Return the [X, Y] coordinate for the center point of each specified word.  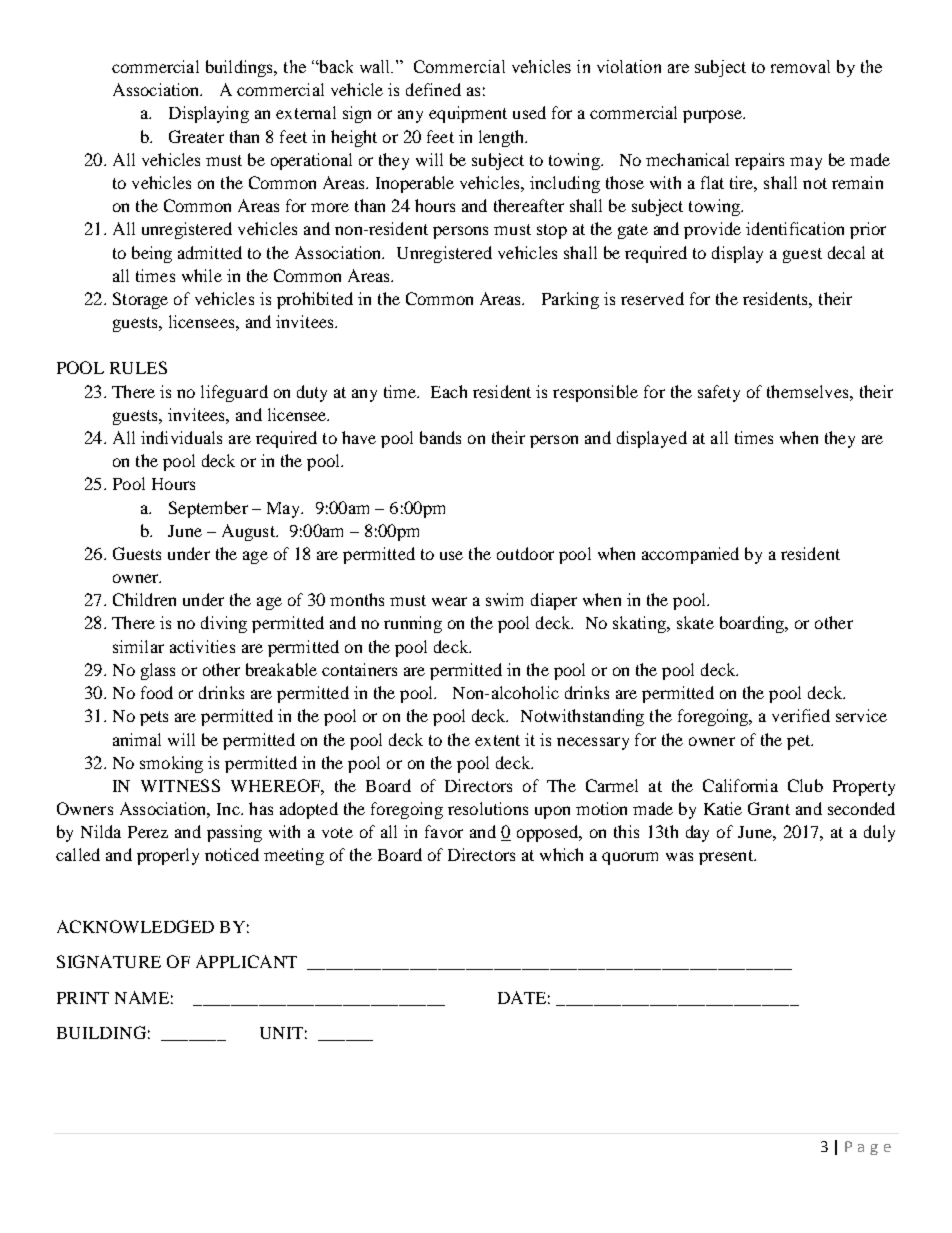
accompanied [690, 555]
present [727, 857]
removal [800, 66]
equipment [468, 114]
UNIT [281, 1033]
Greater [196, 136]
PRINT [83, 998]
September [208, 509]
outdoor [525, 553]
